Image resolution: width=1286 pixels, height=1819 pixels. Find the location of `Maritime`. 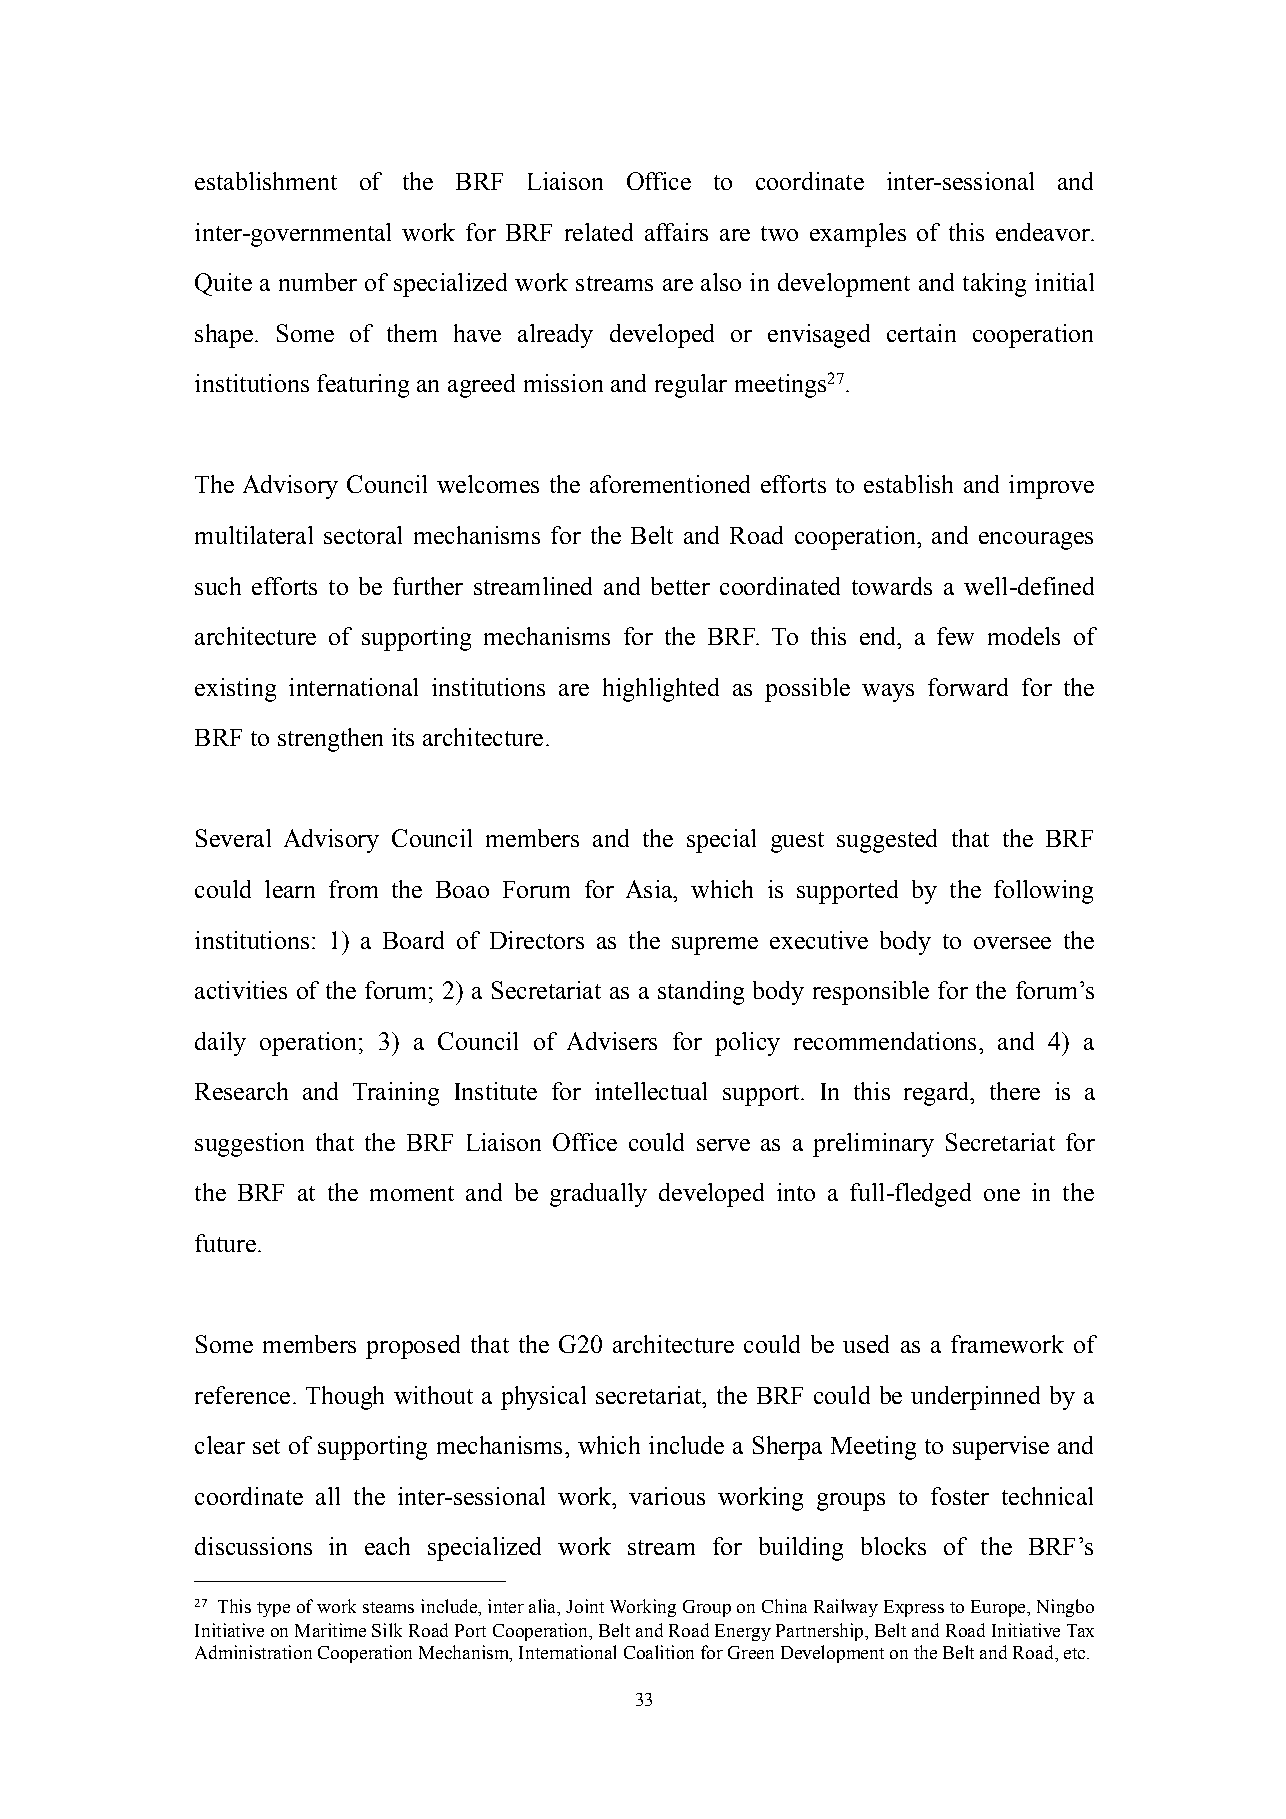

Maritime is located at coordinates (330, 1630).
